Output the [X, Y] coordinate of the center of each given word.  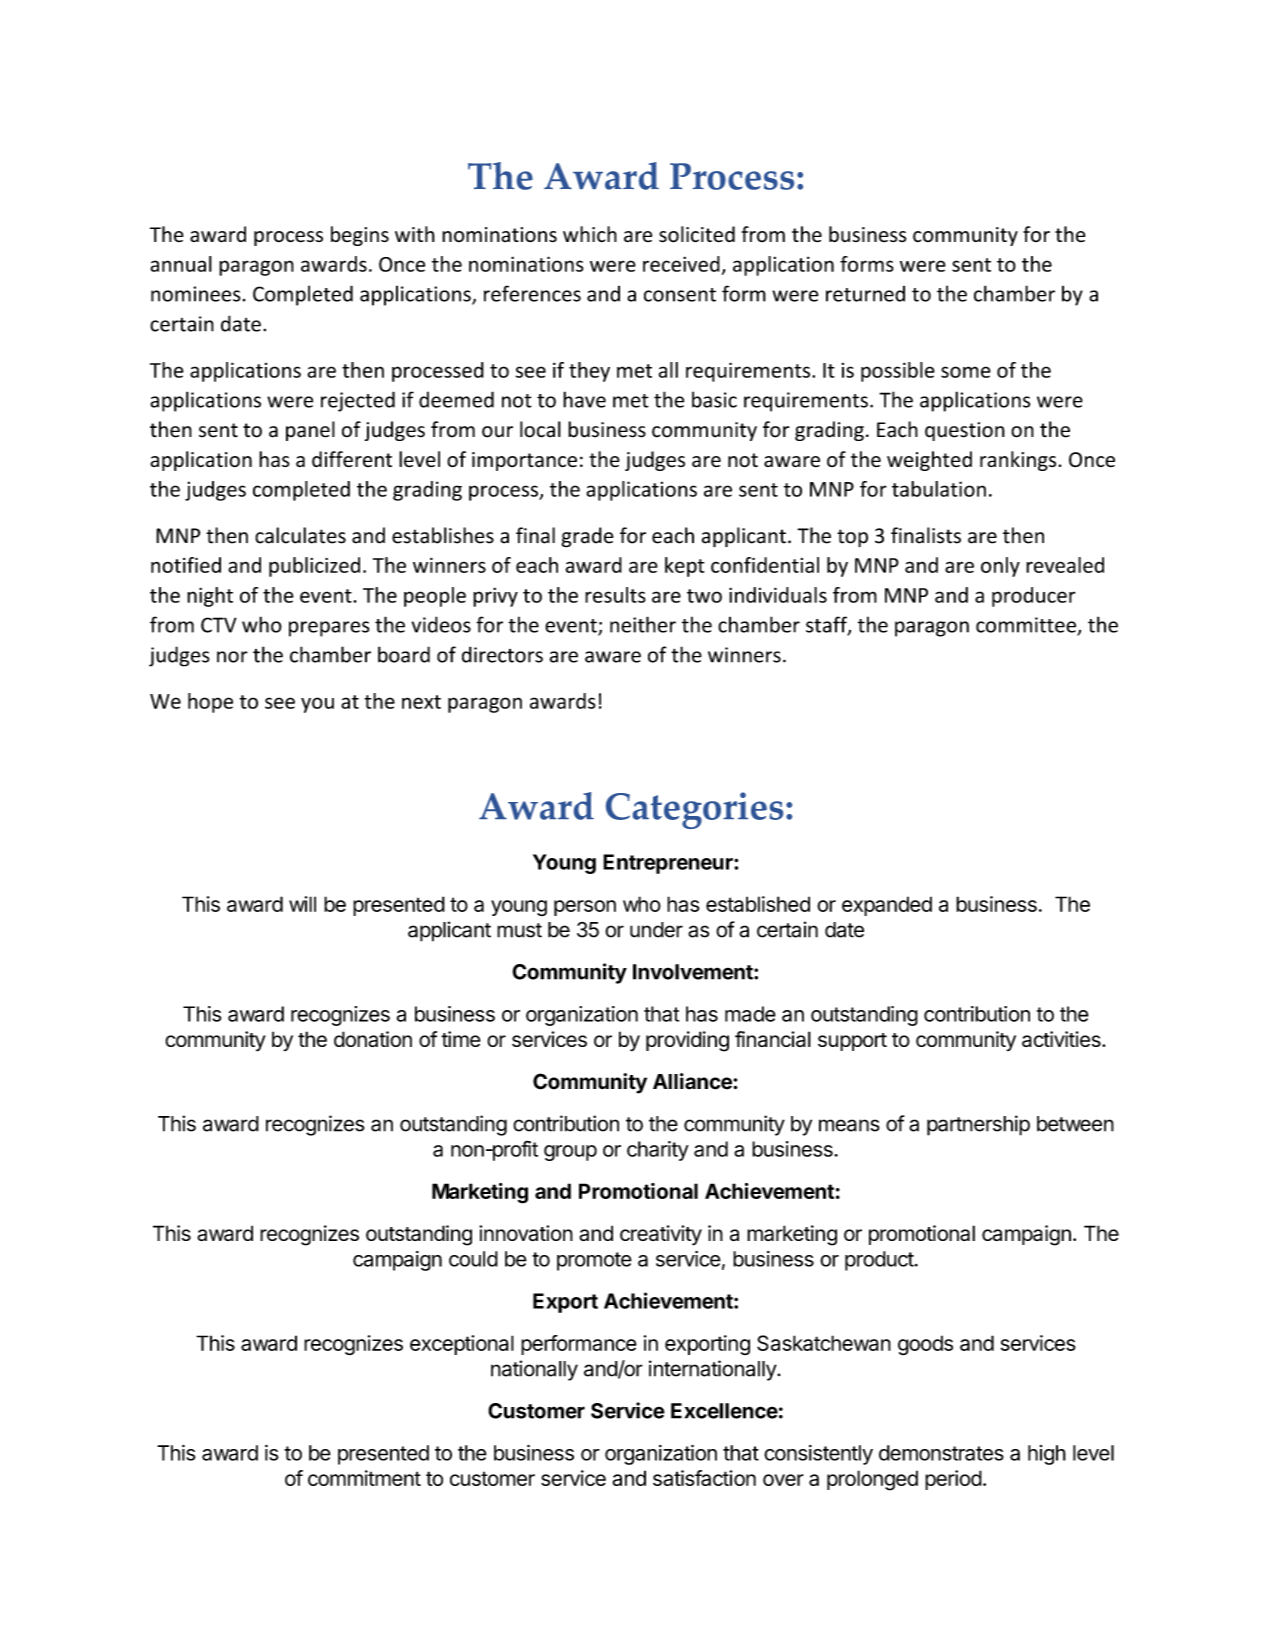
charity [658, 1151]
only [1000, 567]
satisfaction [704, 1478]
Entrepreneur [669, 864]
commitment [364, 1478]
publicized [314, 567]
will [302, 904]
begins [360, 236]
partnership [978, 1125]
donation [373, 1039]
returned [865, 294]
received [681, 264]
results [615, 595]
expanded [887, 906]
